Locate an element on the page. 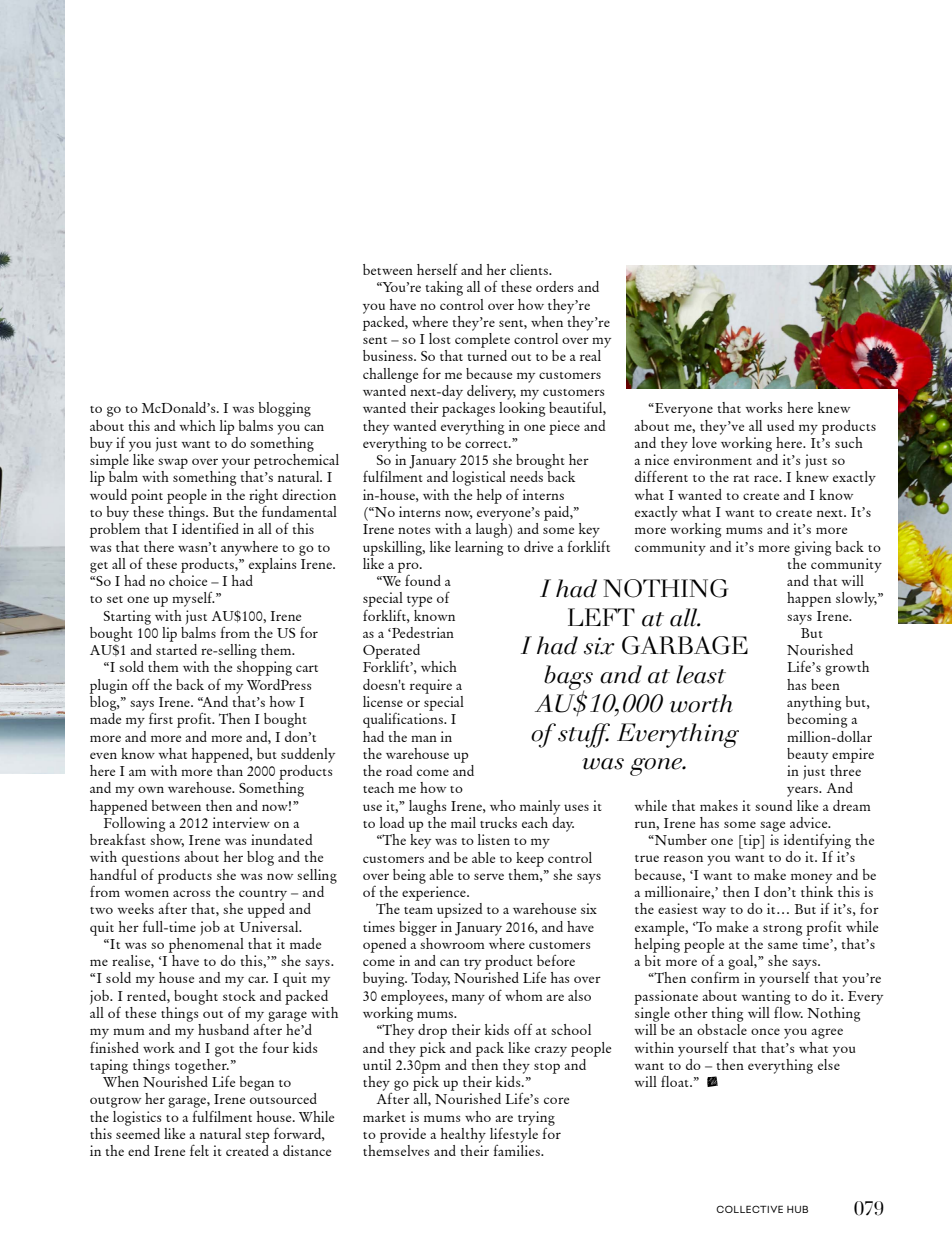 The width and height of the document is (952, 1247). orders is located at coordinates (554, 286).
